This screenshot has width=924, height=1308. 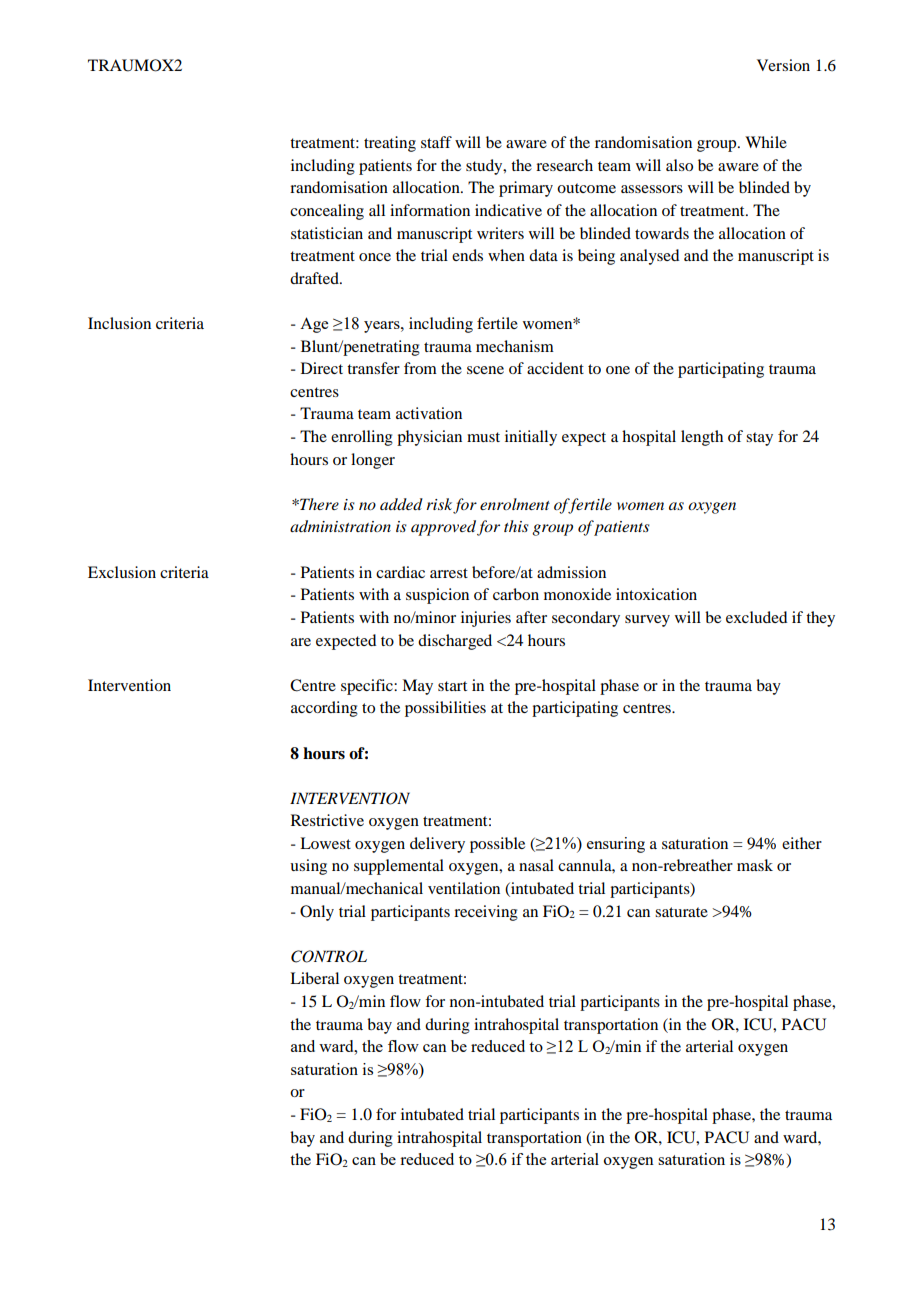 What do you see at coordinates (390, 144) in the screenshot?
I see `treating` at bounding box center [390, 144].
